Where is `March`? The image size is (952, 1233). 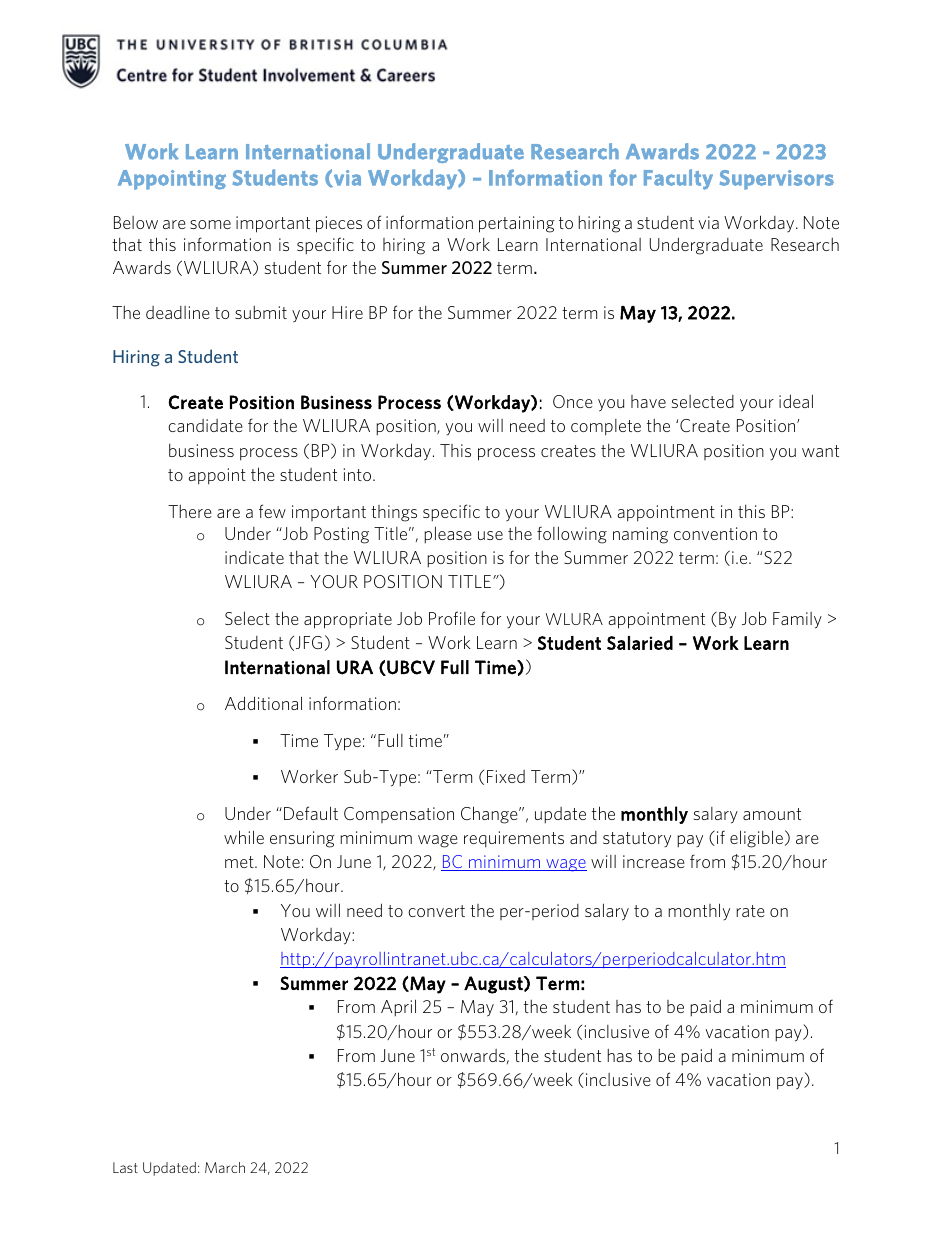
March is located at coordinates (225, 1167).
